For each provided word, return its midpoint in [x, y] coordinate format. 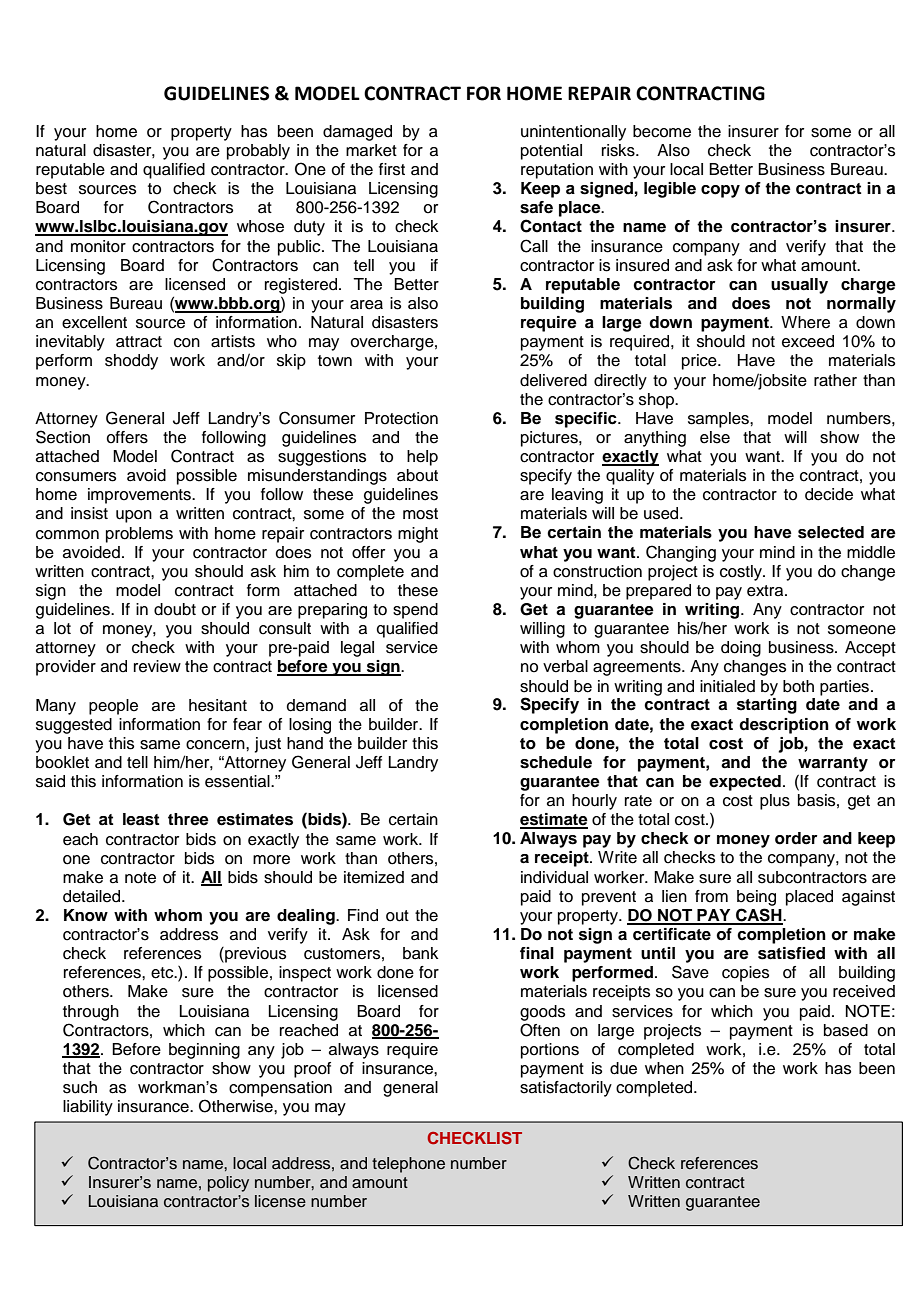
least [141, 819]
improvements [140, 496]
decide [829, 494]
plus [775, 802]
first [392, 169]
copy [720, 191]
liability [88, 1108]
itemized [374, 877]
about [417, 475]
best [51, 188]
